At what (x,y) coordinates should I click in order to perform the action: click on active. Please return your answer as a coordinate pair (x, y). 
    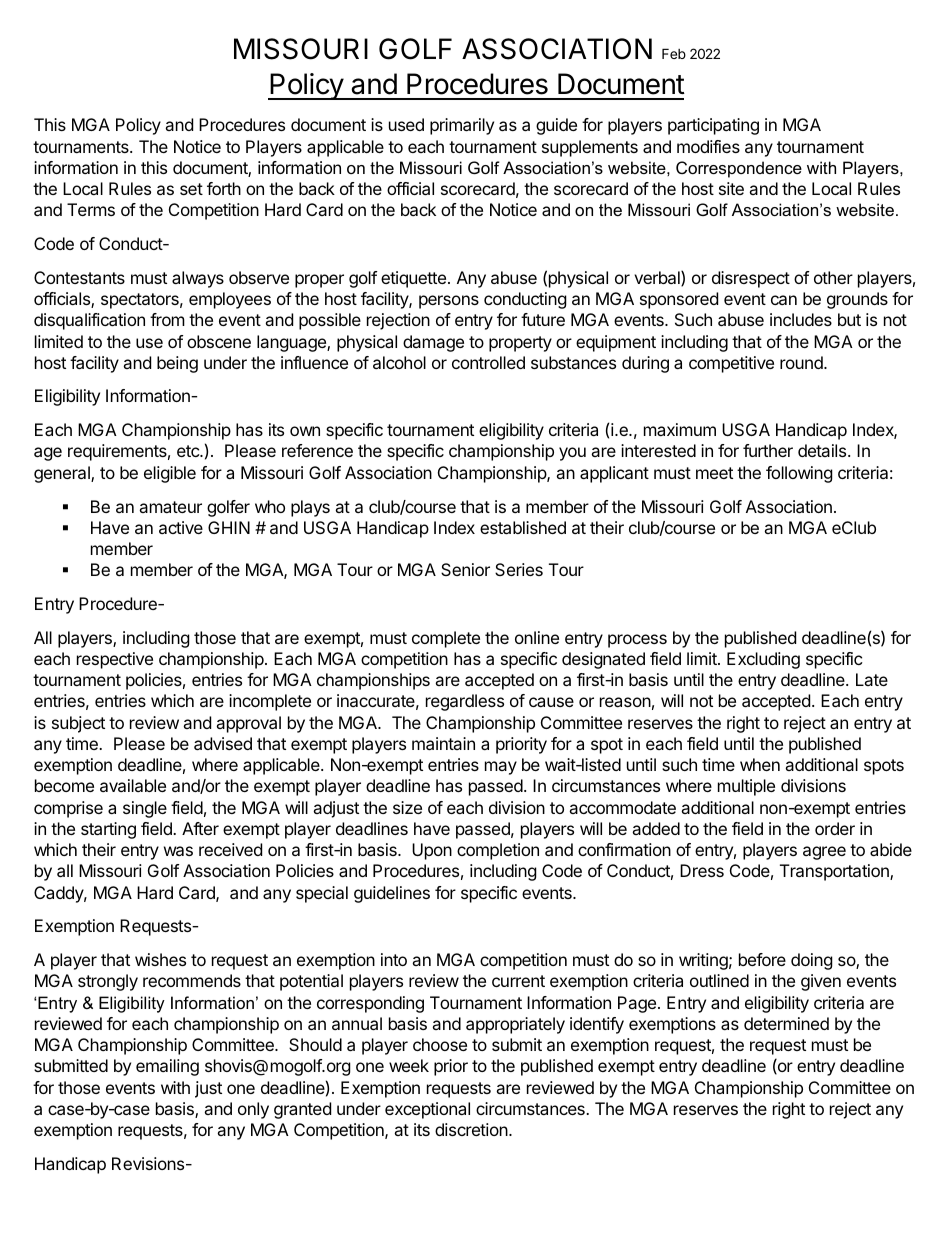
    Looking at the image, I should click on (181, 527).
